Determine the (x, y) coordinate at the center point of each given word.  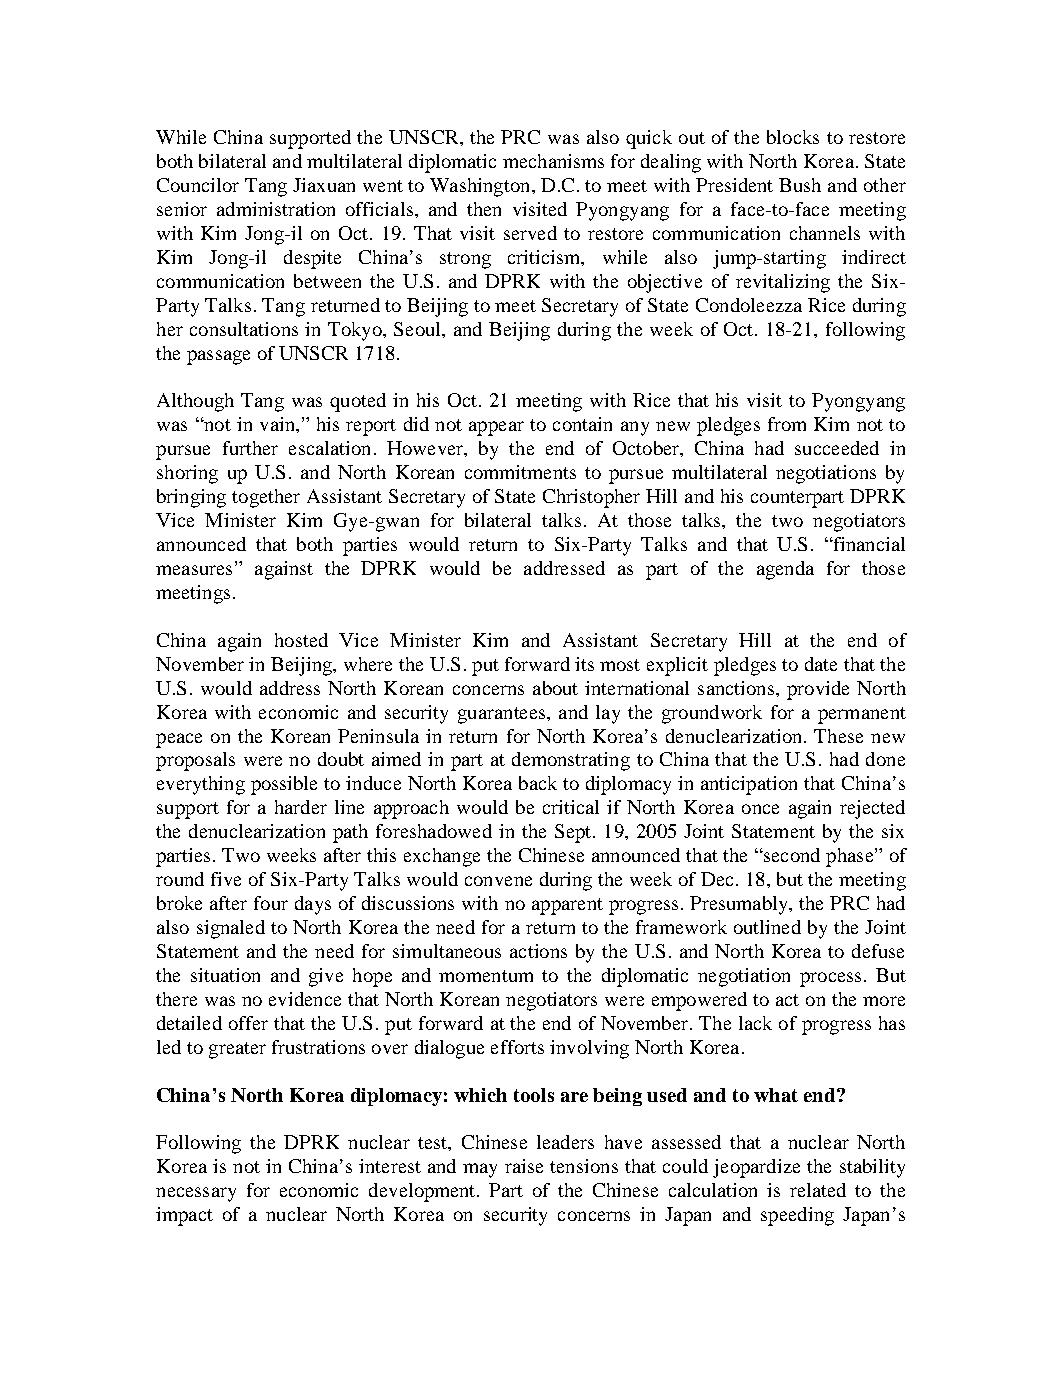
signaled (231, 929)
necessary (196, 1194)
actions (538, 951)
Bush (800, 185)
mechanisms (553, 161)
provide (818, 690)
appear (496, 428)
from (787, 424)
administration (276, 209)
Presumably (740, 905)
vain (278, 424)
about (555, 688)
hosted (301, 640)
